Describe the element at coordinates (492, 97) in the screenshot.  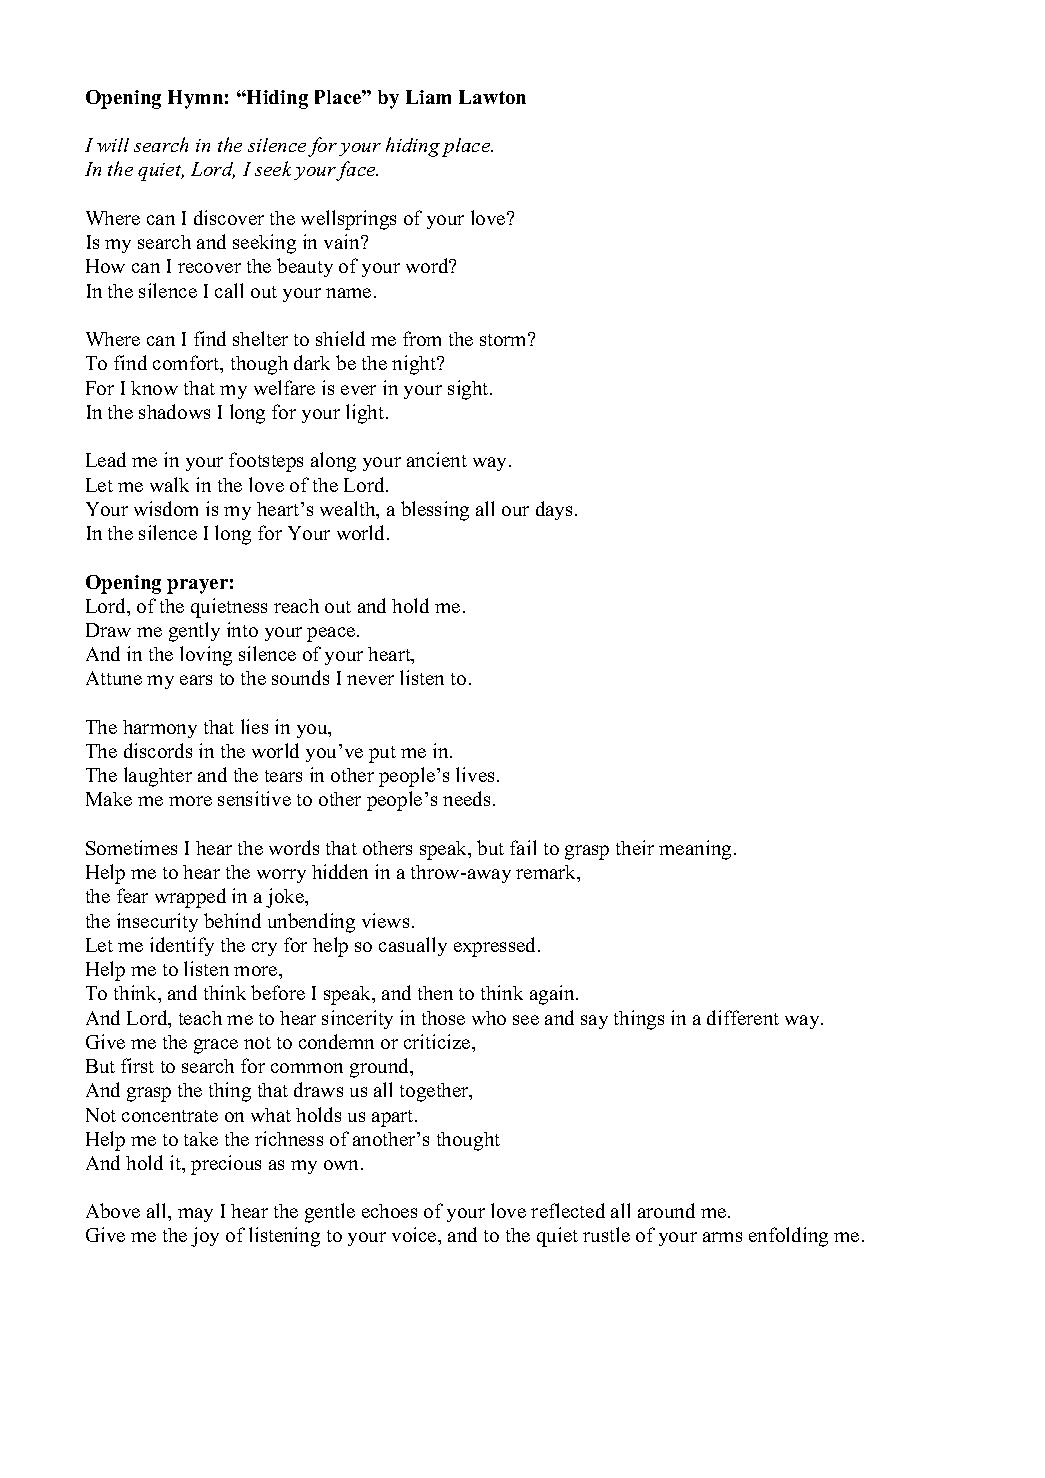
I see `Lawton` at that location.
